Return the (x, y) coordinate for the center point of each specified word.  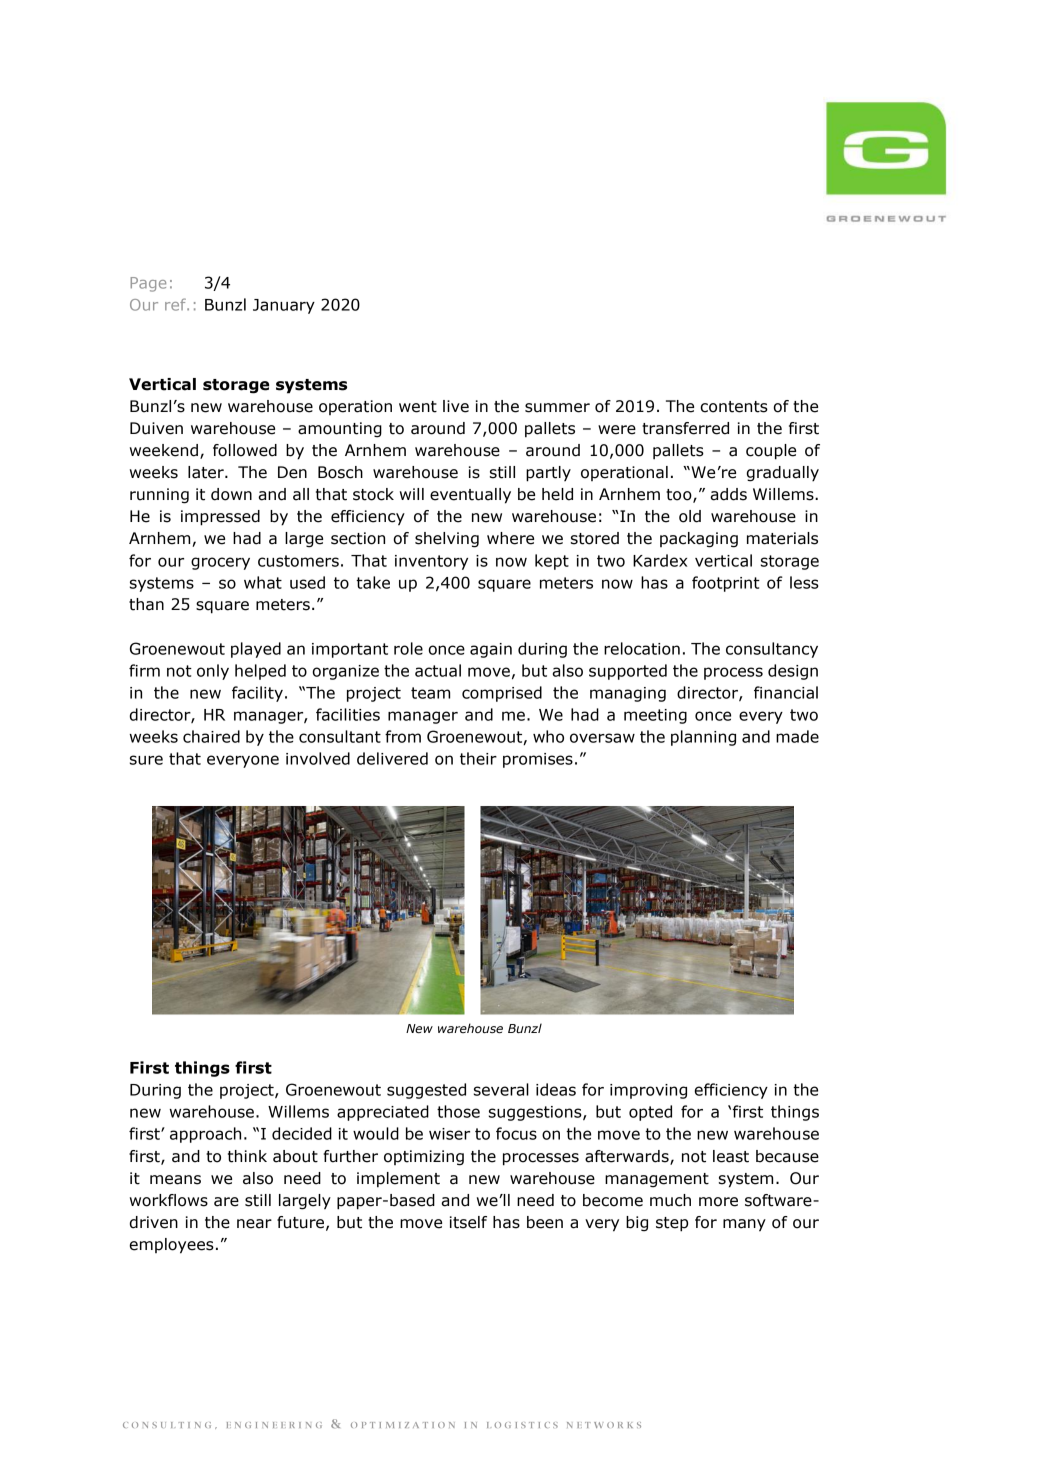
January (284, 306)
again (491, 650)
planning (703, 738)
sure (146, 760)
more (718, 1202)
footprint (726, 584)
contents (734, 407)
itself (468, 1222)
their (478, 758)
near (254, 1224)
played (256, 650)
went (418, 407)
